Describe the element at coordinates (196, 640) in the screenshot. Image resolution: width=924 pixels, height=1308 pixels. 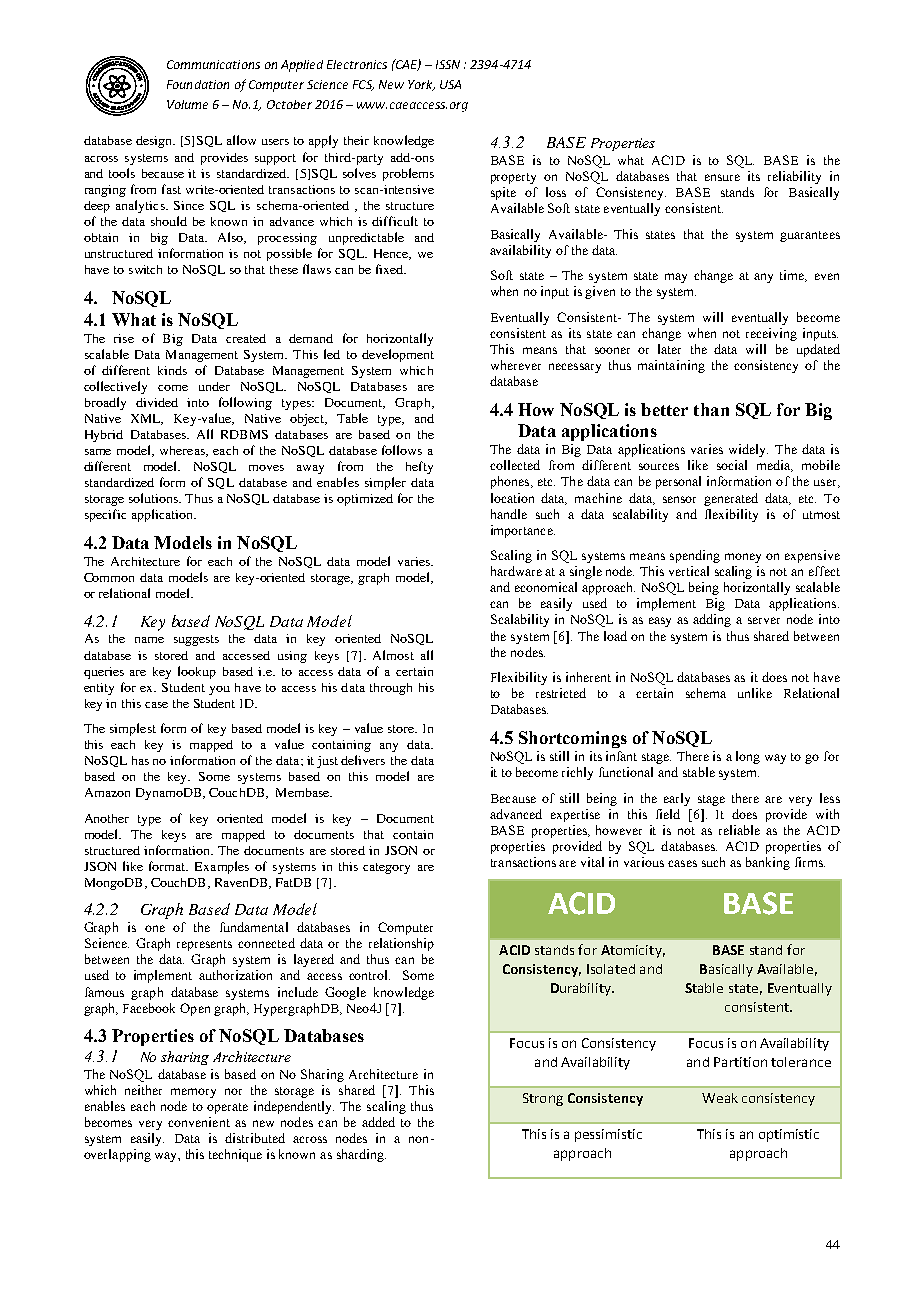
I see `suggests` at that location.
